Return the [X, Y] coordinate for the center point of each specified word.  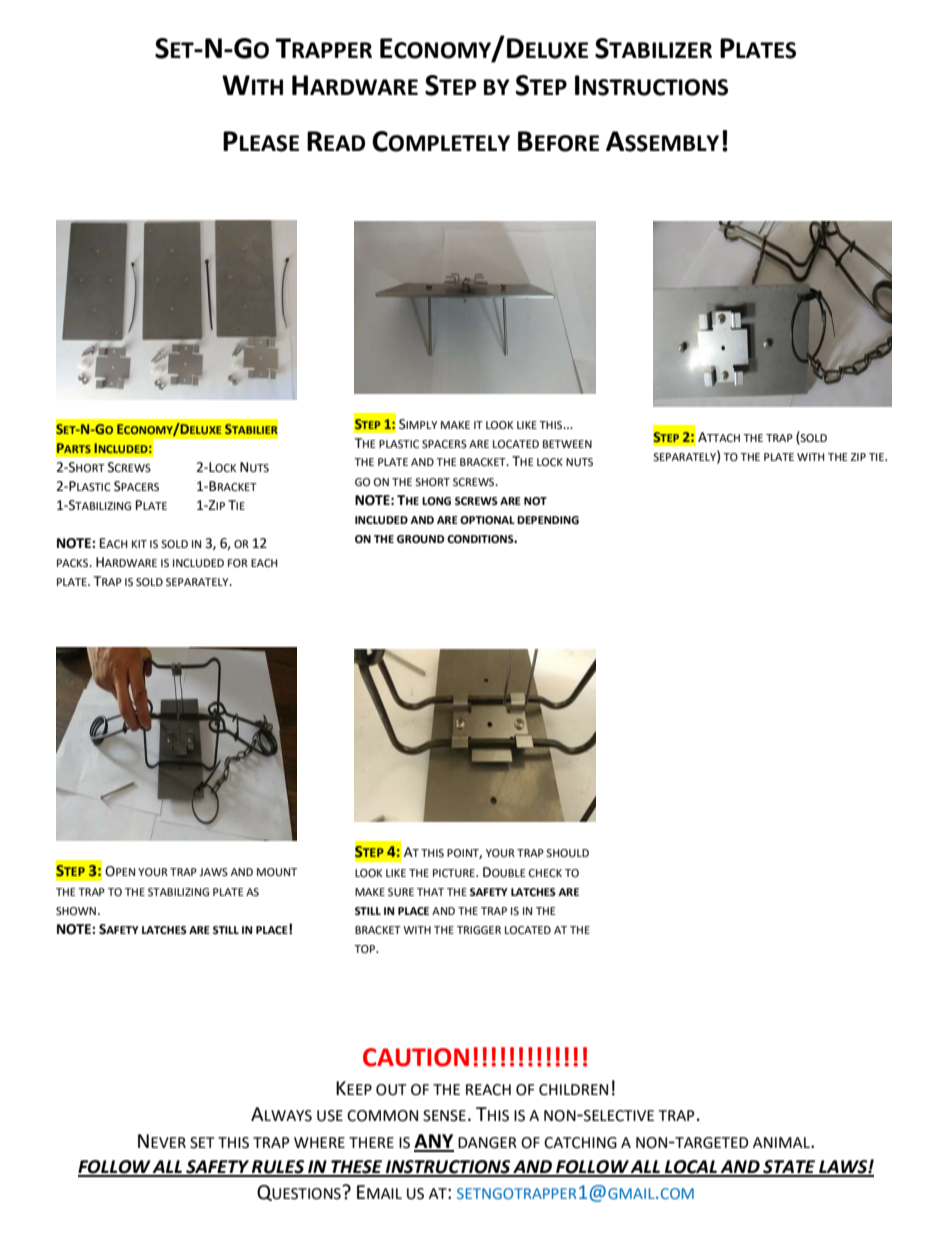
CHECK [545, 873]
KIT [139, 544]
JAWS [213, 872]
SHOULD [567, 853]
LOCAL [691, 1168]
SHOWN [76, 911]
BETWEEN [567, 444]
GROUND [420, 539]
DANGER [487, 1143]
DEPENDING [548, 520]
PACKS [74, 563]
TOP [365, 949]
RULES [278, 1168]
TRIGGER [479, 930]
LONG [436, 501]
